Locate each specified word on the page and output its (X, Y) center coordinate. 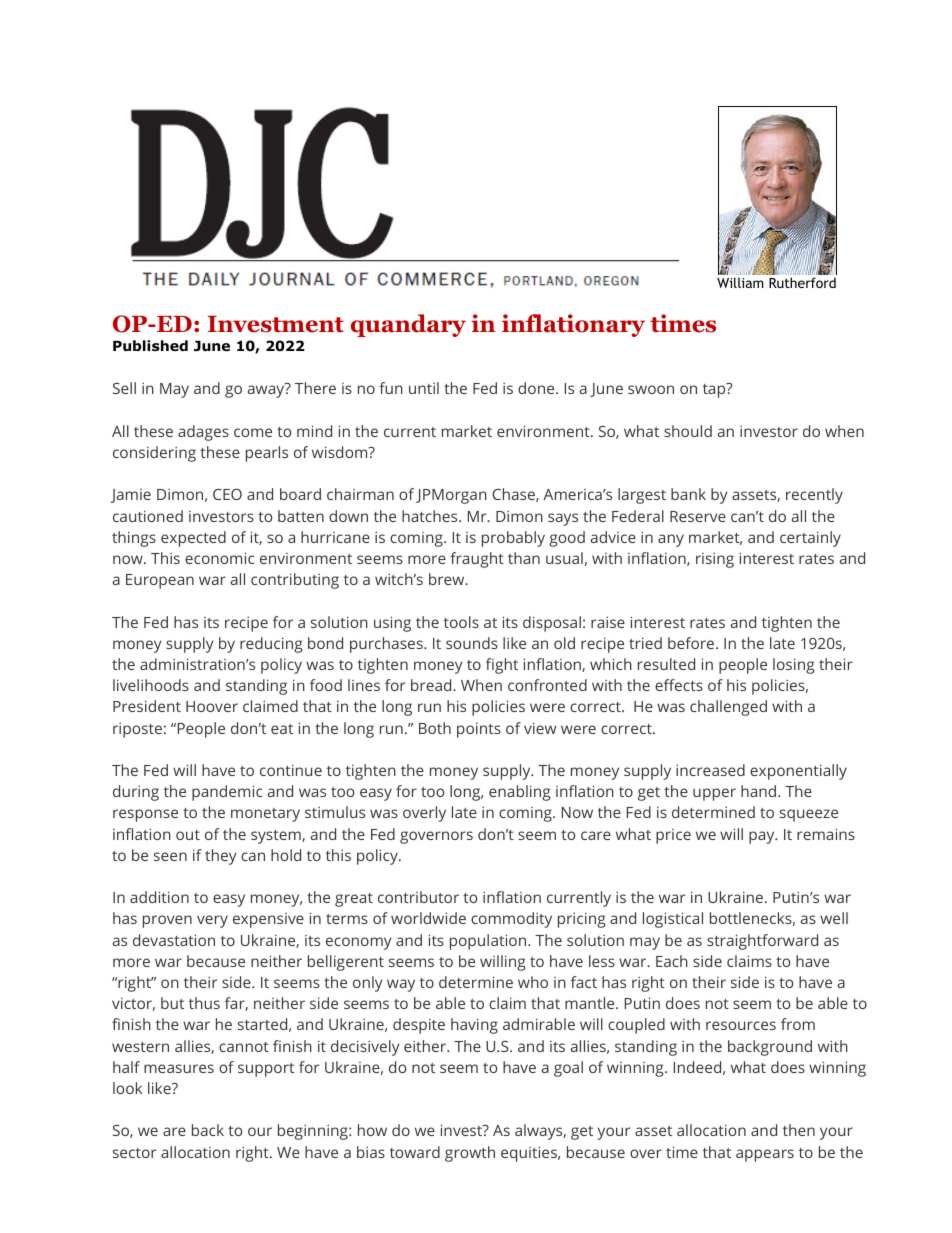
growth (470, 1154)
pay (763, 837)
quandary (408, 325)
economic (219, 558)
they (221, 857)
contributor (418, 897)
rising (715, 560)
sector (134, 1153)
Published (150, 345)
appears (765, 1155)
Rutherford (802, 282)
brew (448, 579)
